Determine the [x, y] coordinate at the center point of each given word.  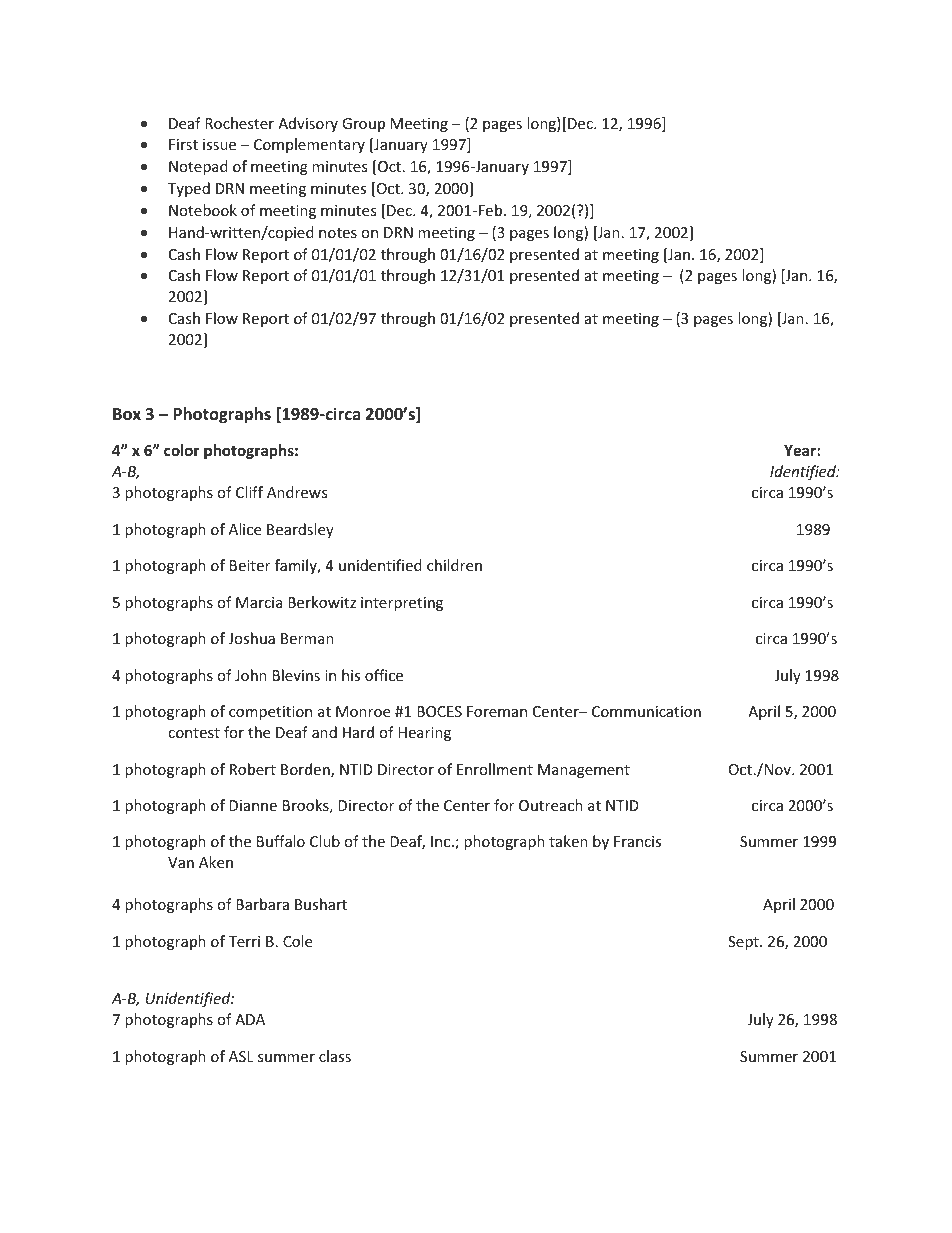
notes [338, 233]
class [335, 1056]
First [183, 144]
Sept [744, 943]
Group [363, 125]
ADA [250, 1019]
